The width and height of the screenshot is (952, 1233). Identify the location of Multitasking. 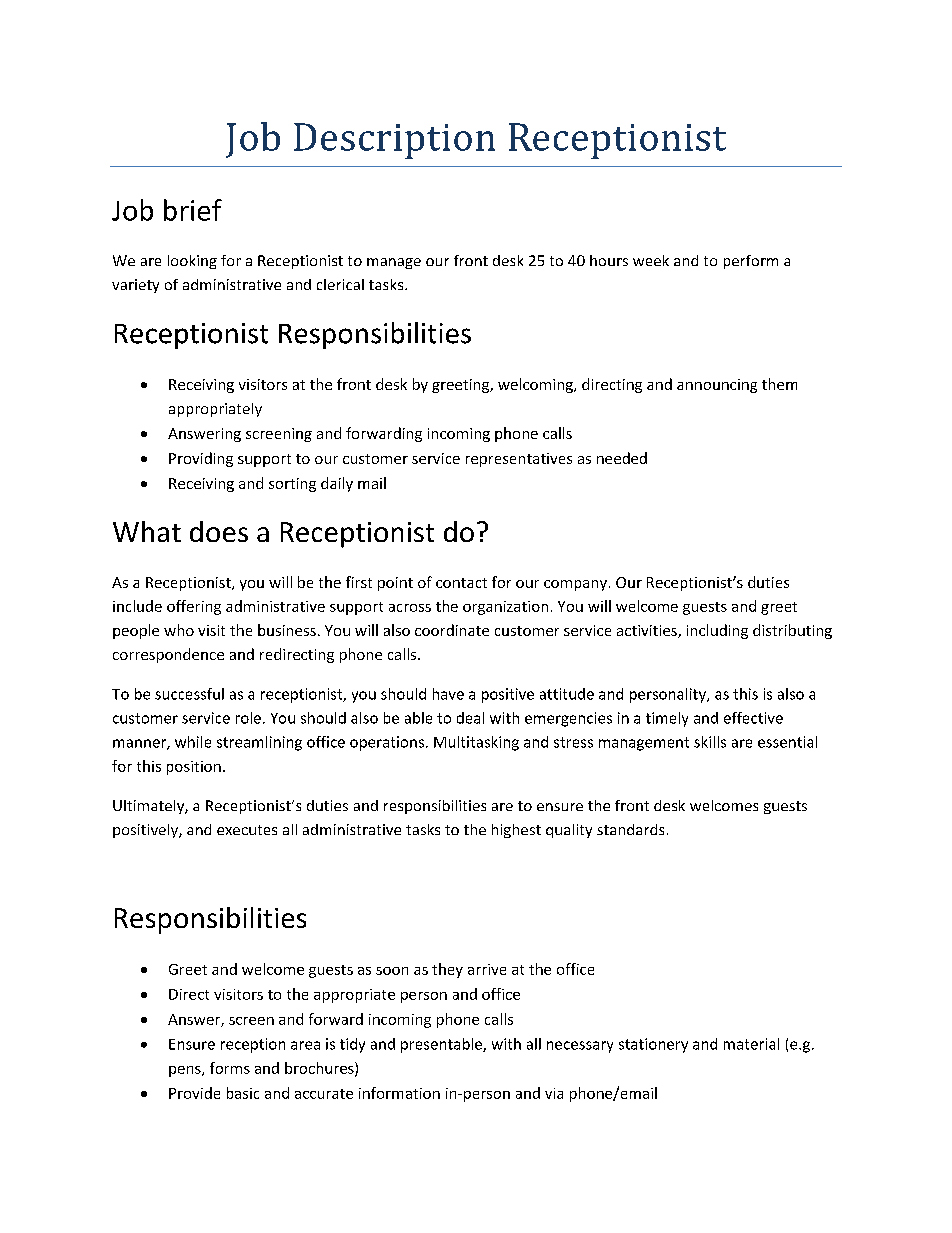
(476, 743).
